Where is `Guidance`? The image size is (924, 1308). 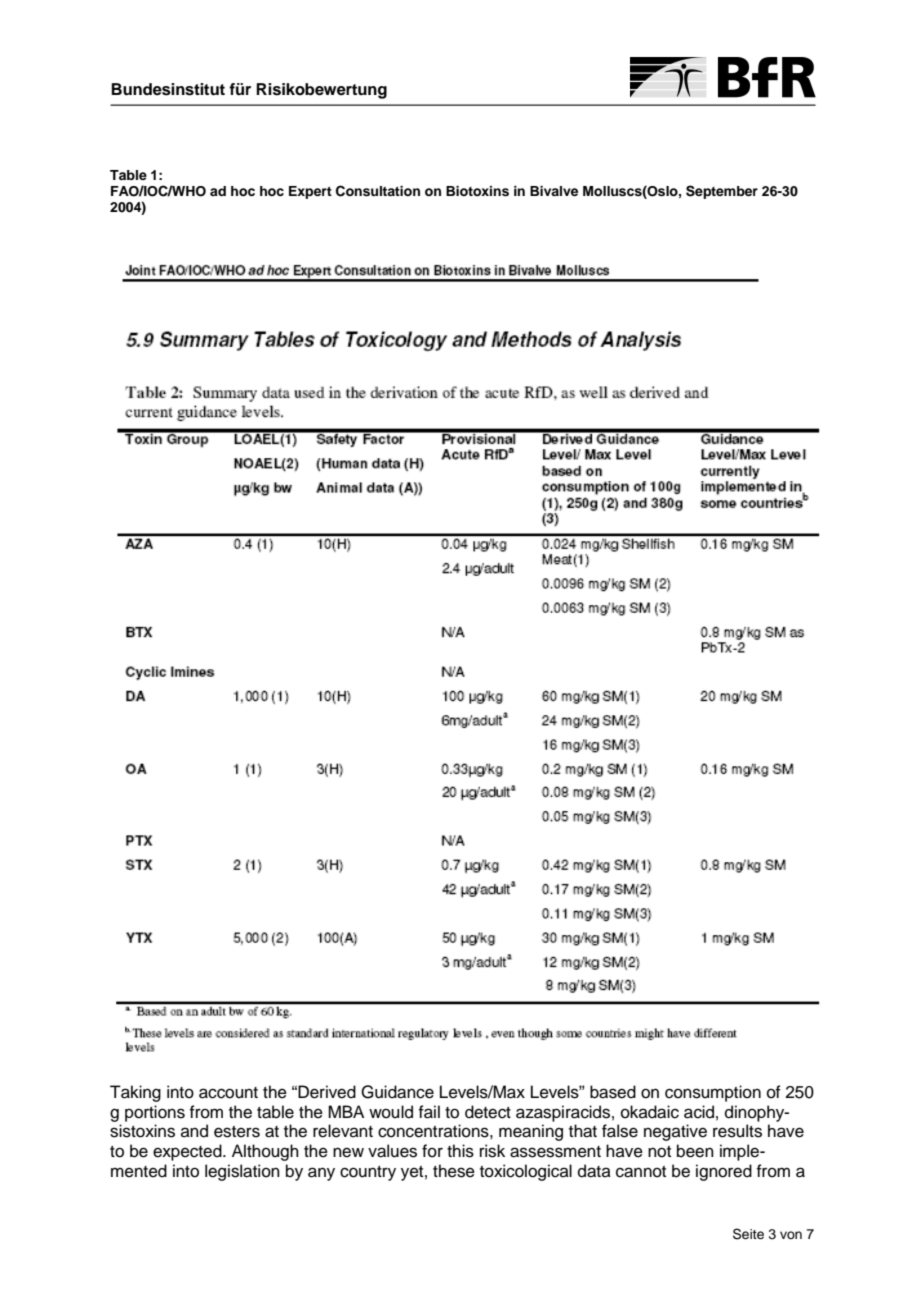
Guidance is located at coordinates (397, 1092).
